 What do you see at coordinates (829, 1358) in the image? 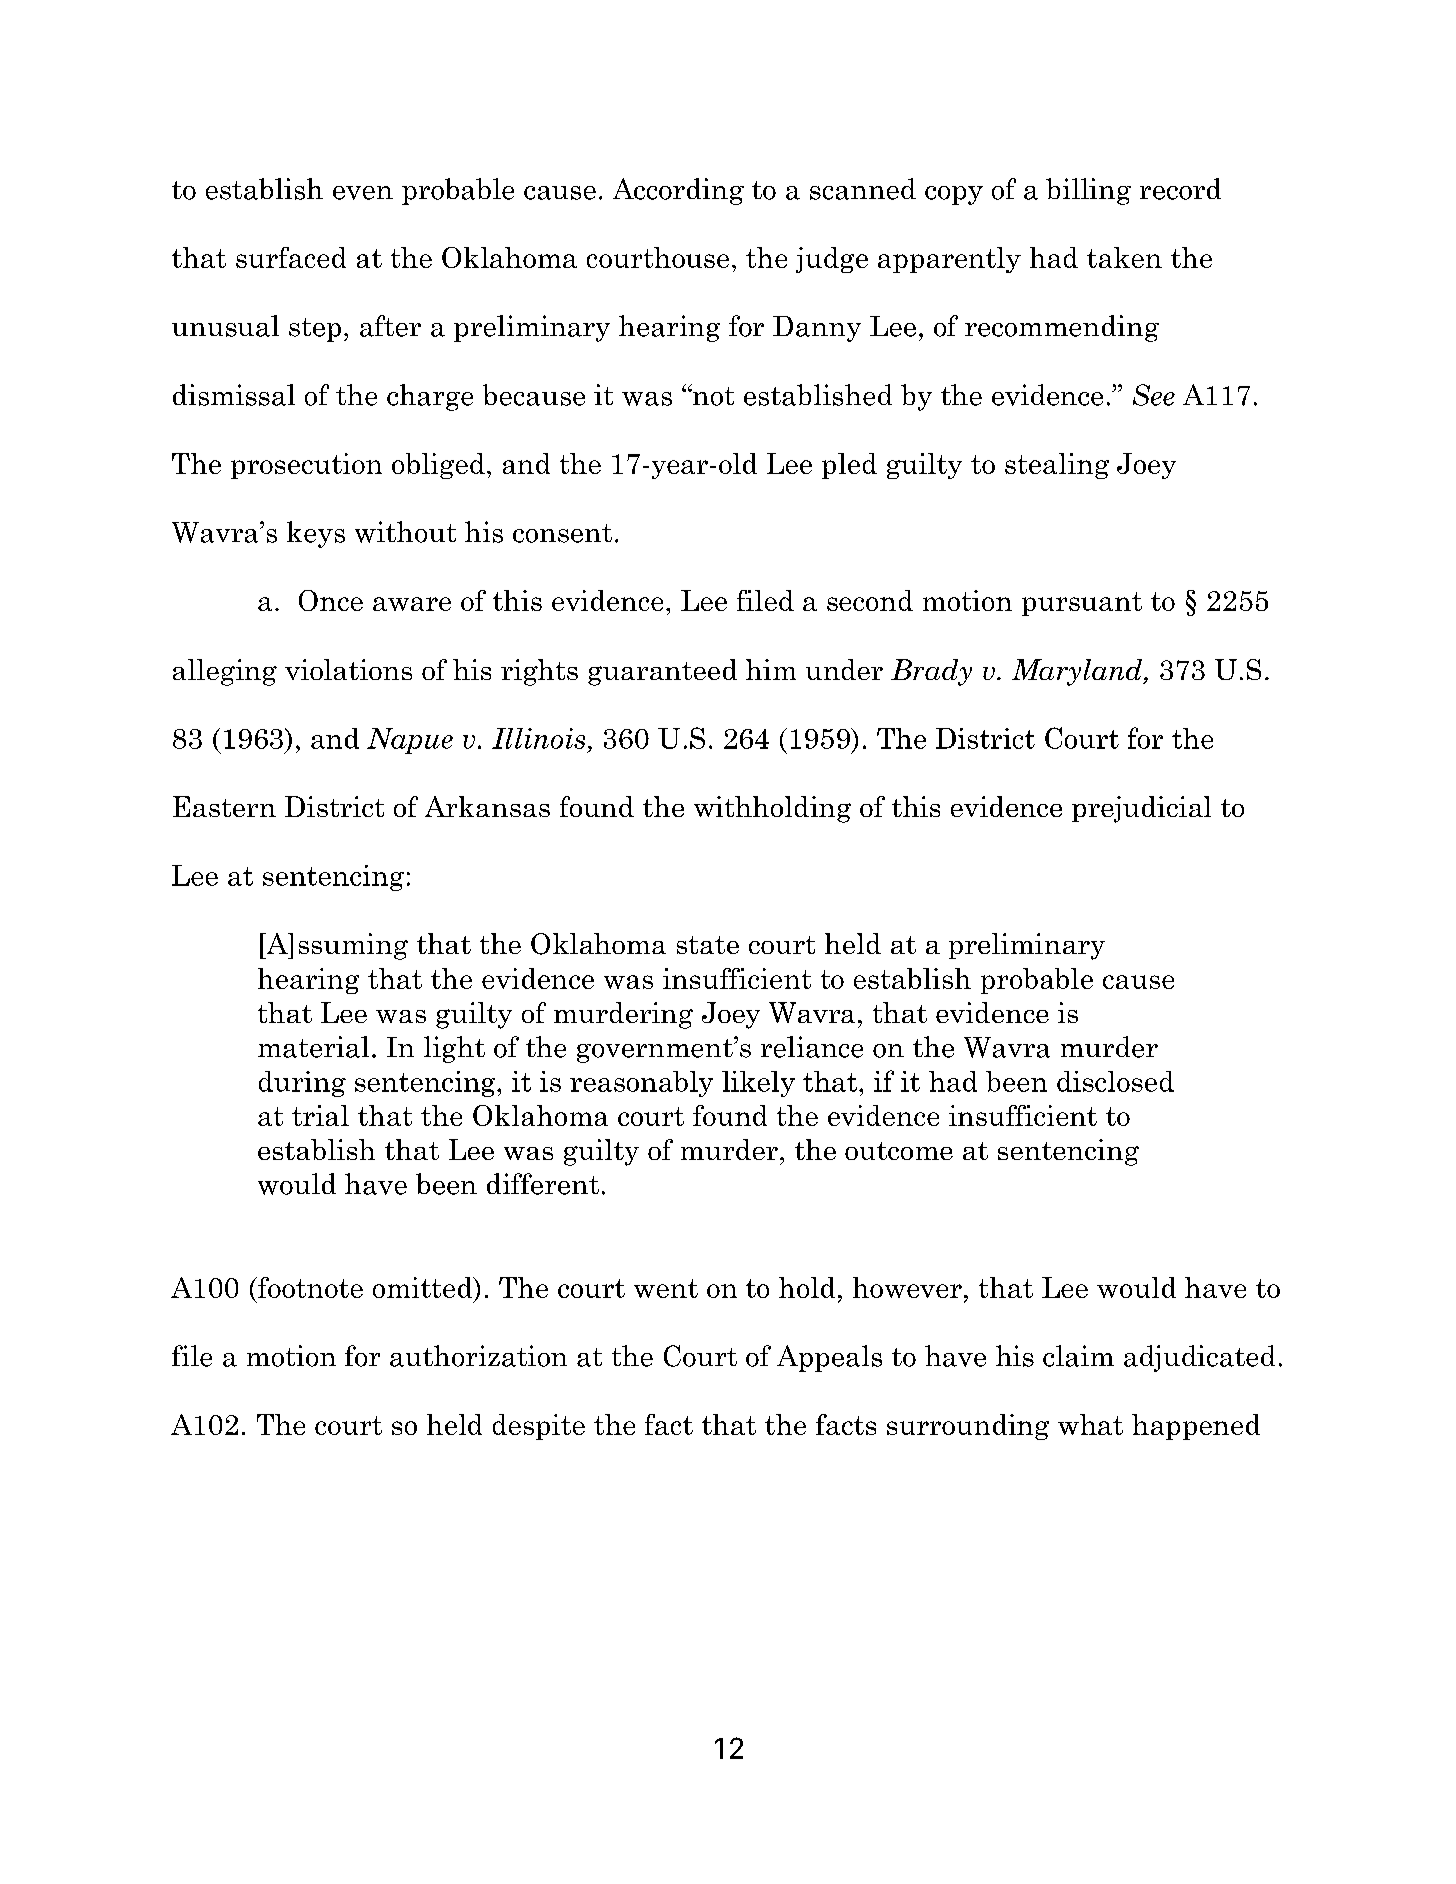
I see `Appeals` at bounding box center [829, 1358].
